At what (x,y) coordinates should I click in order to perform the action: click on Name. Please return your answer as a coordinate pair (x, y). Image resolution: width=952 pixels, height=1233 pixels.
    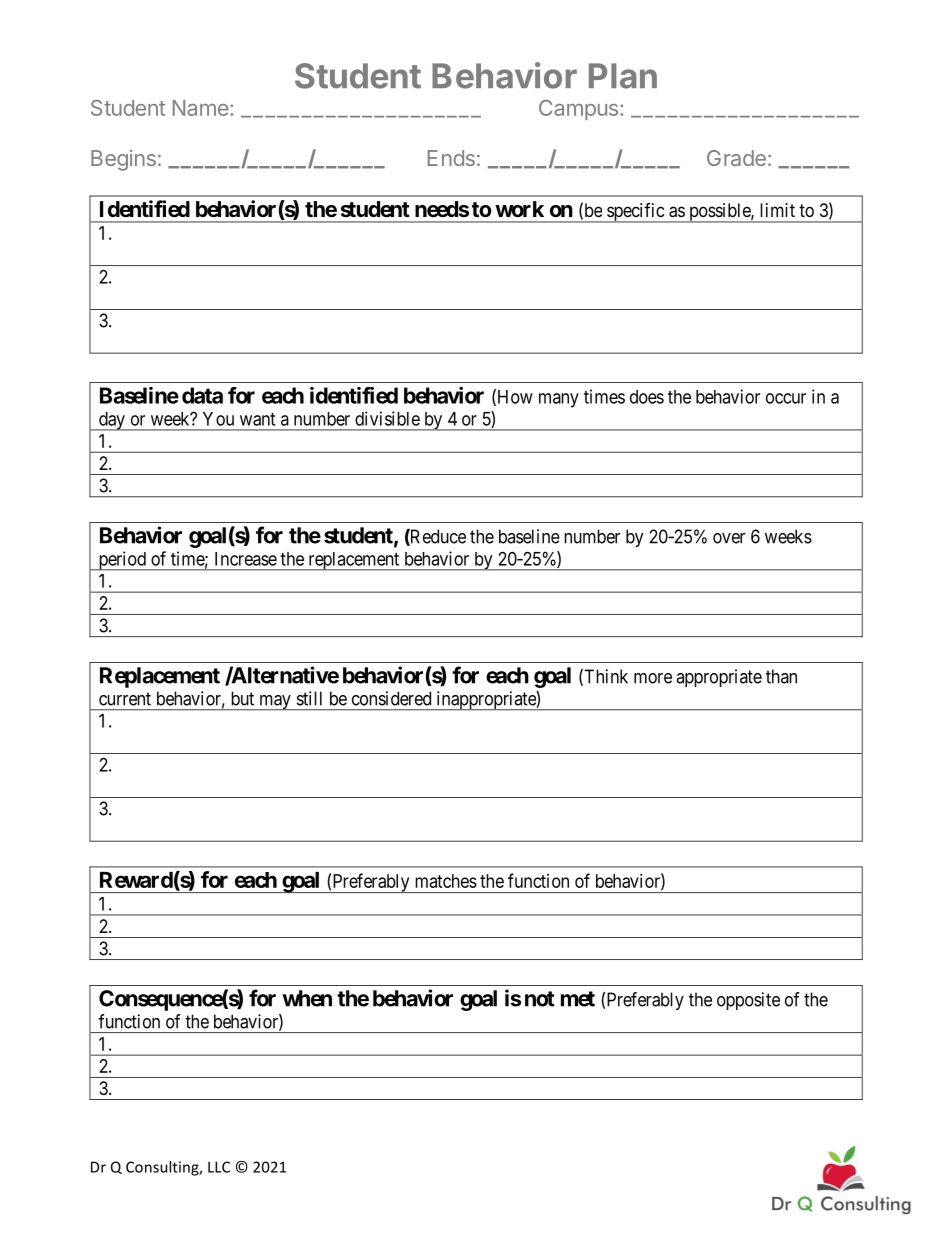
    Looking at the image, I should click on (202, 108).
